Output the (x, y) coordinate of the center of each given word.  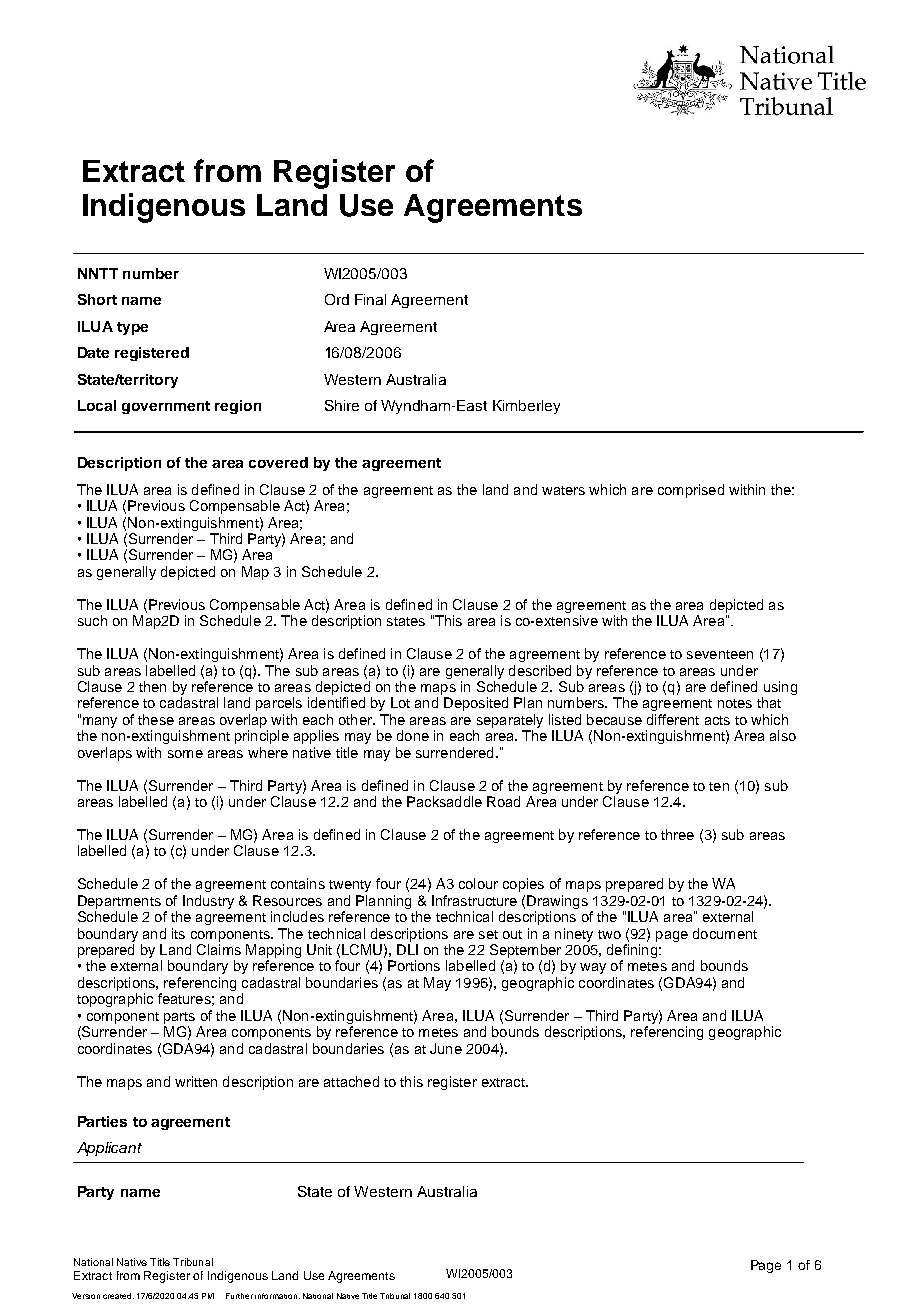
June (446, 1048)
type (132, 328)
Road (503, 801)
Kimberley (526, 407)
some (185, 754)
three (677, 834)
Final (370, 299)
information (277, 1296)
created (118, 1296)
